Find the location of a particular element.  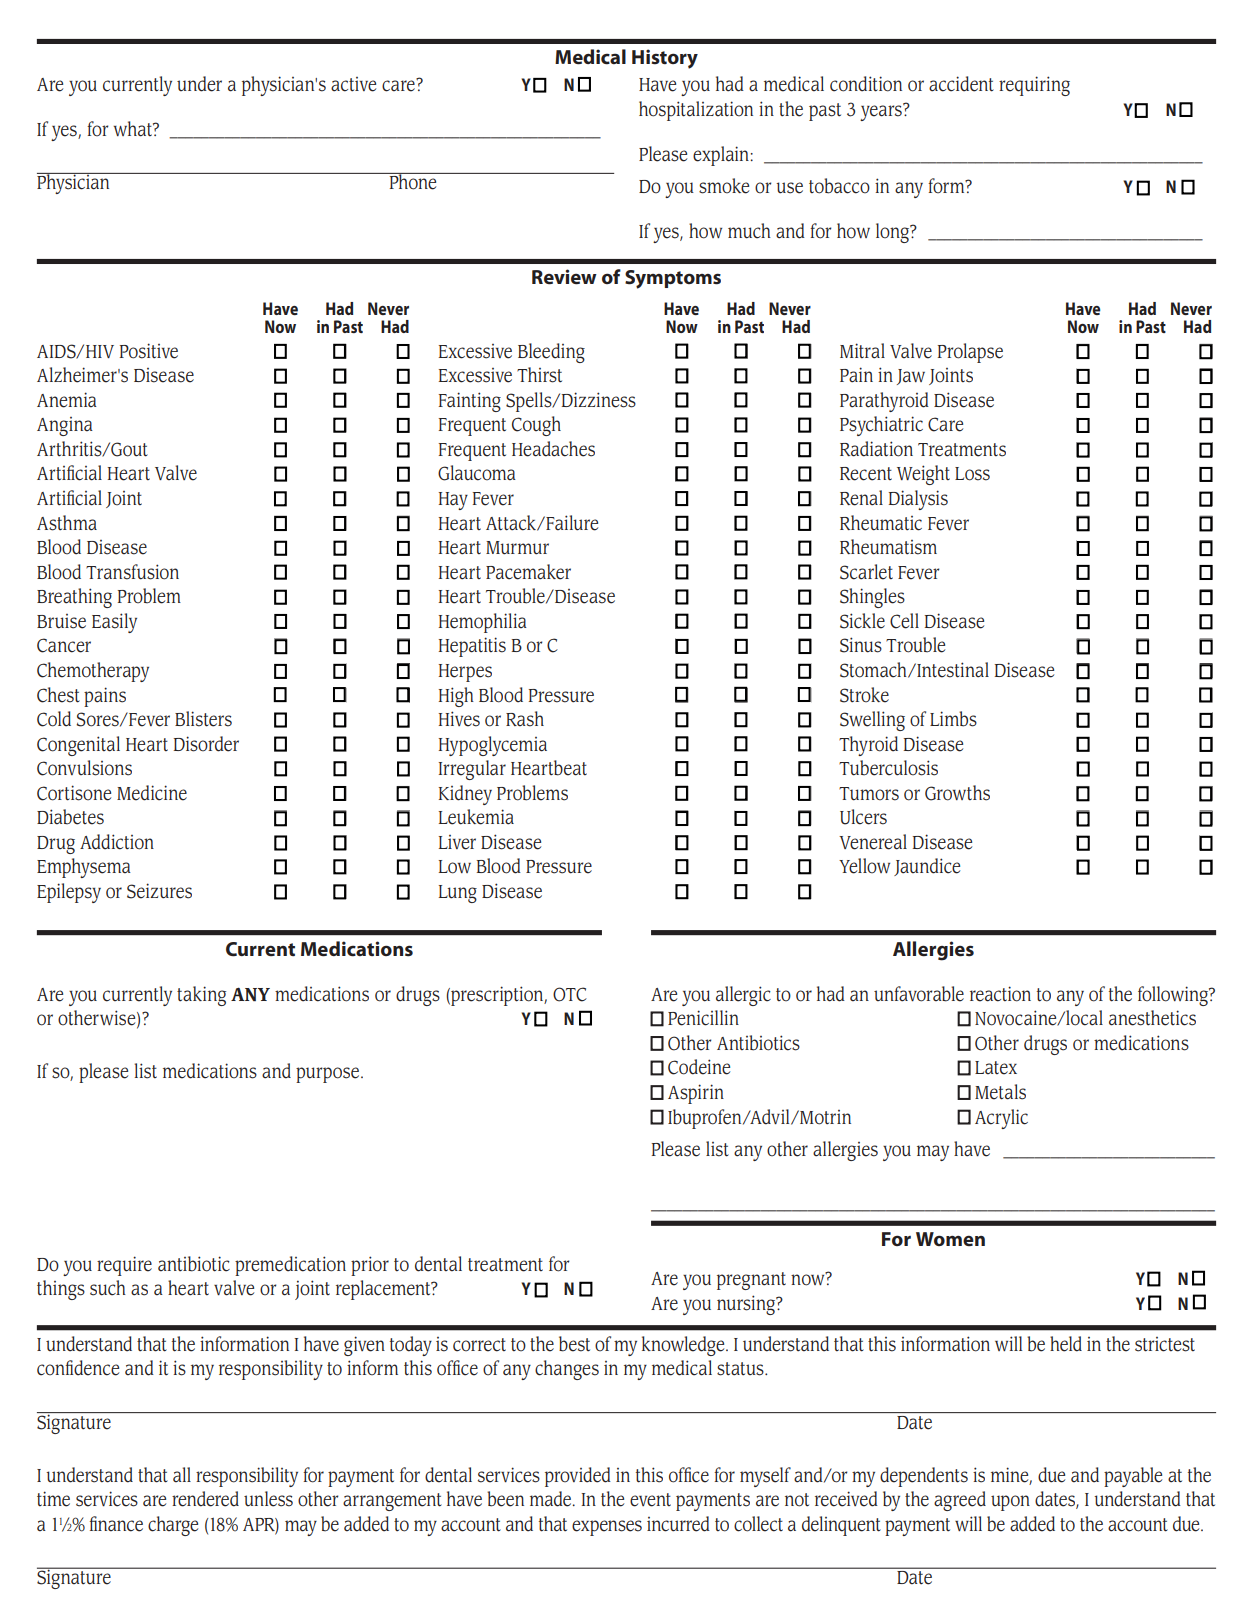

Hypoglycemia is located at coordinates (493, 746).
